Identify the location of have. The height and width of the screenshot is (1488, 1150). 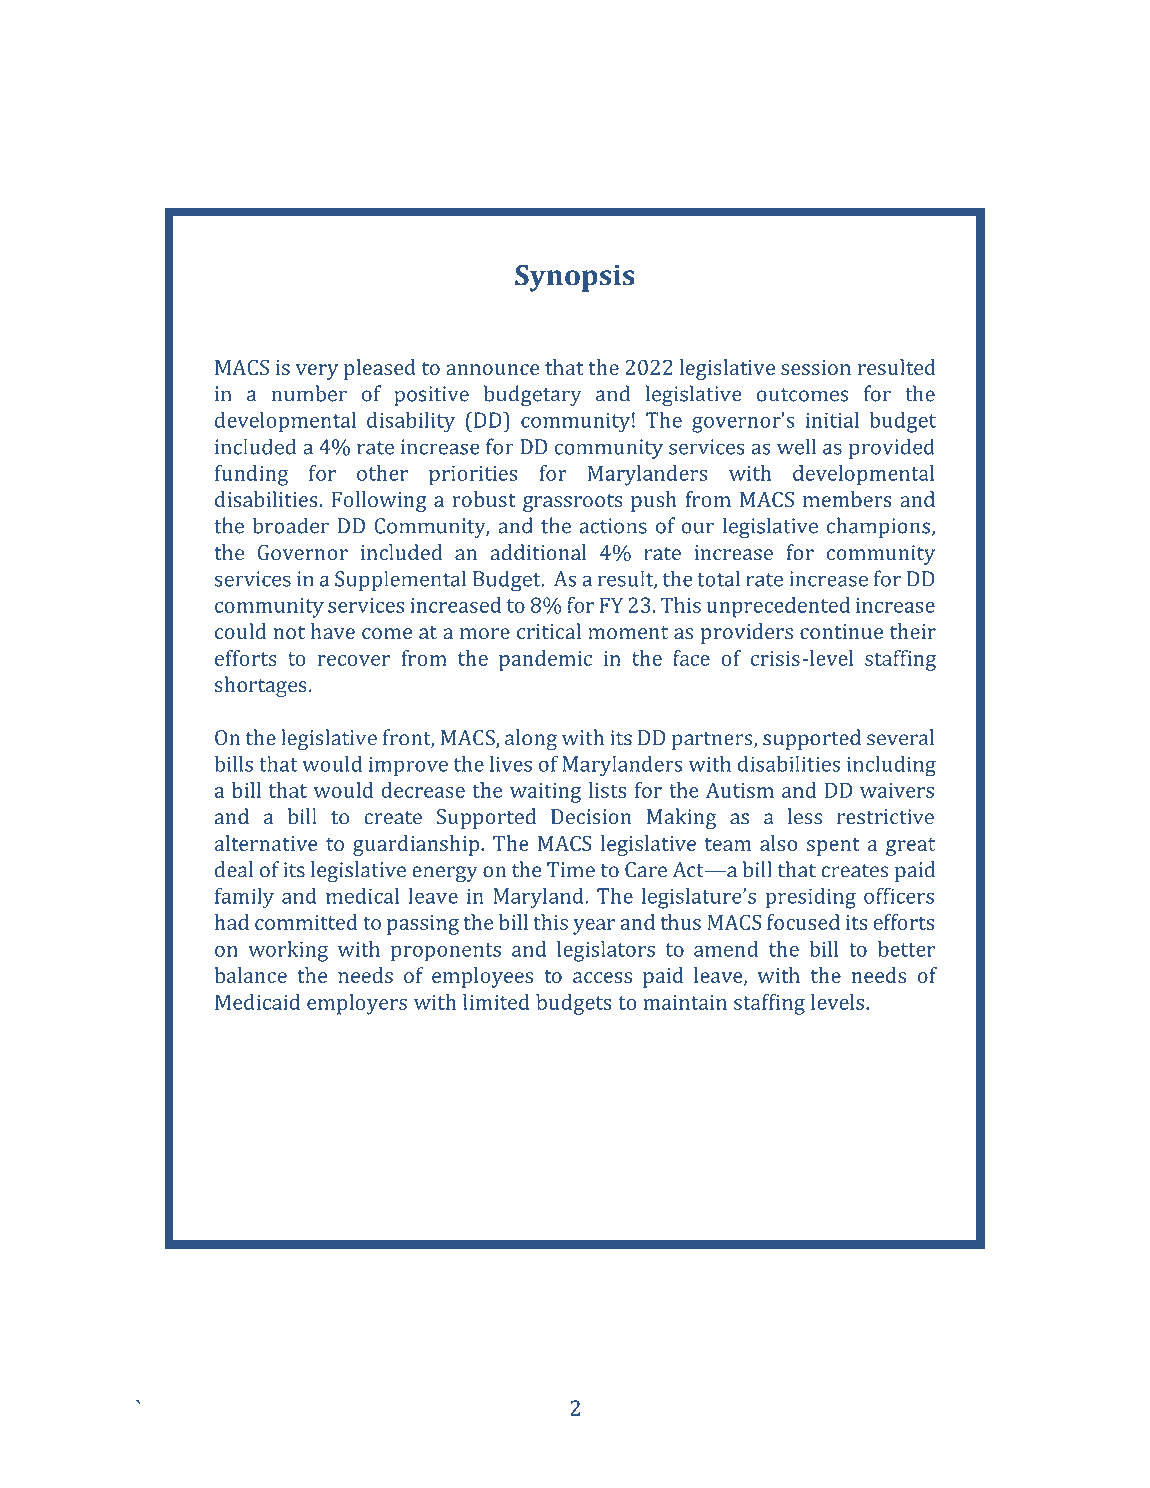
(333, 631).
